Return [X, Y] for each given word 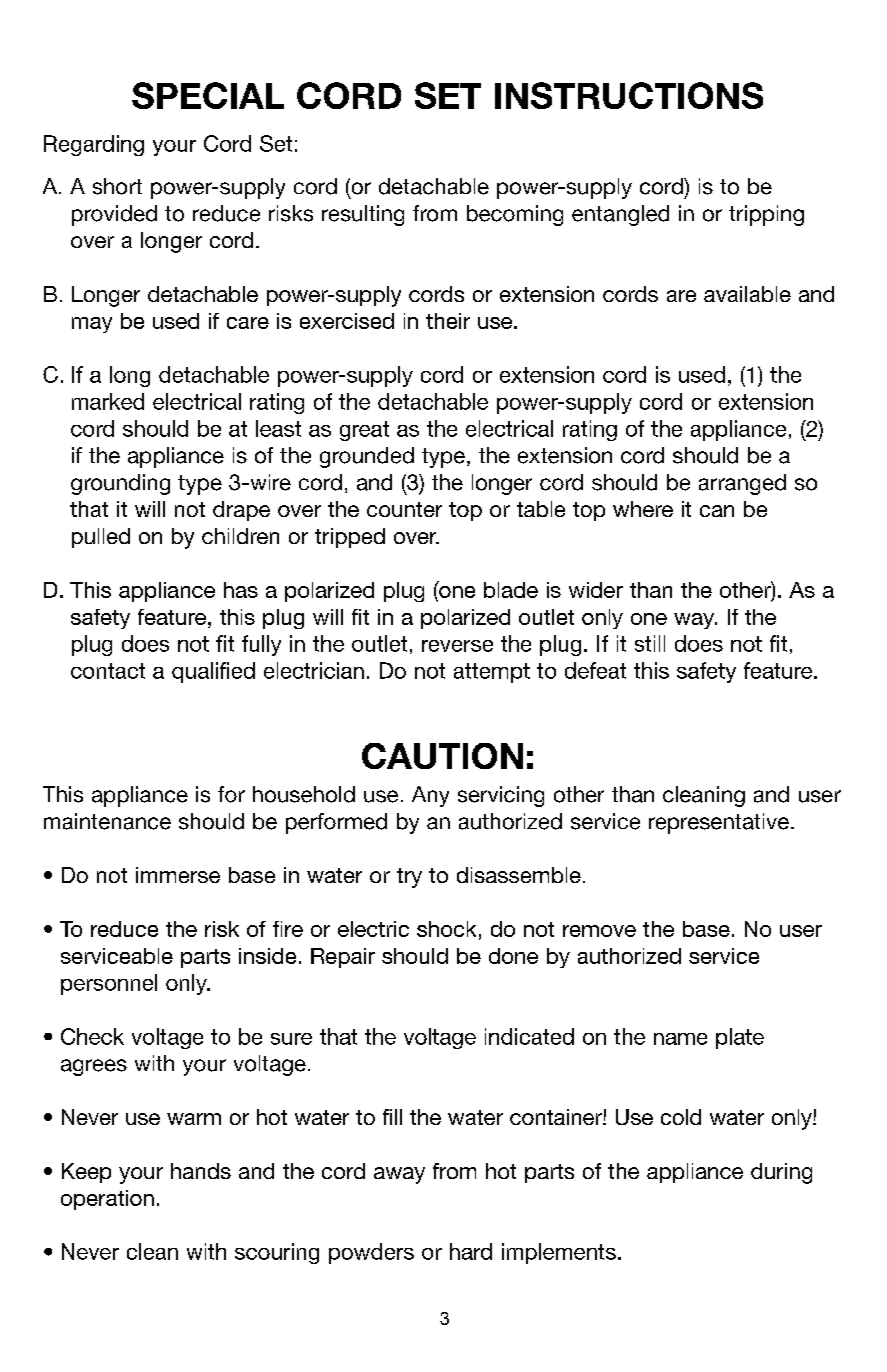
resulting [363, 215]
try [409, 878]
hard [471, 1251]
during [781, 1173]
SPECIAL [208, 95]
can [717, 511]
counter [404, 509]
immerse [178, 875]
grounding [120, 484]
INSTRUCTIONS [629, 95]
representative [719, 823]
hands [201, 1171]
